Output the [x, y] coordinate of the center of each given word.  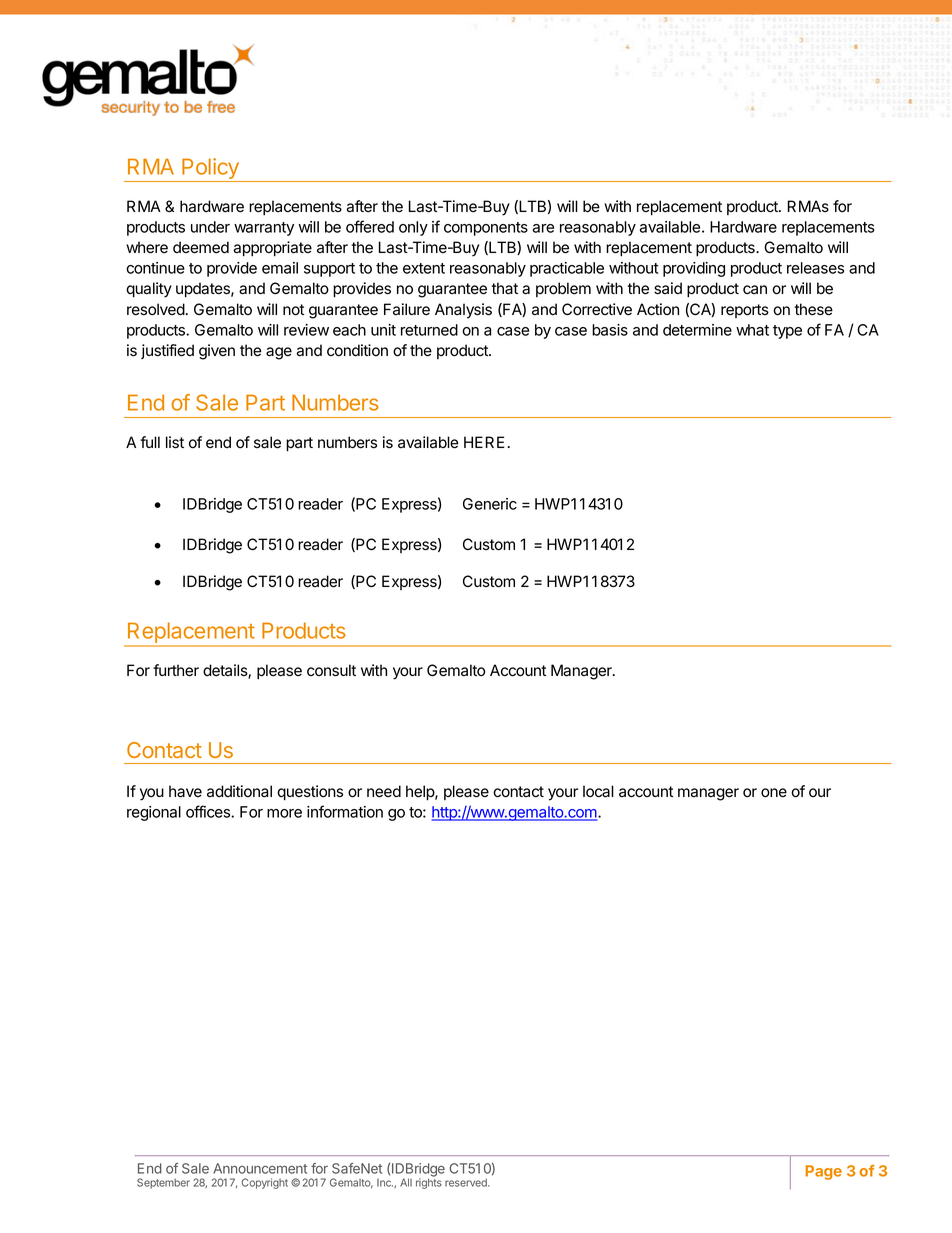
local [598, 791]
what [752, 330]
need [384, 791]
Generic [490, 504]
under [210, 227]
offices [209, 811]
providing [694, 269]
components [486, 229]
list [175, 442]
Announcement [260, 1168]
